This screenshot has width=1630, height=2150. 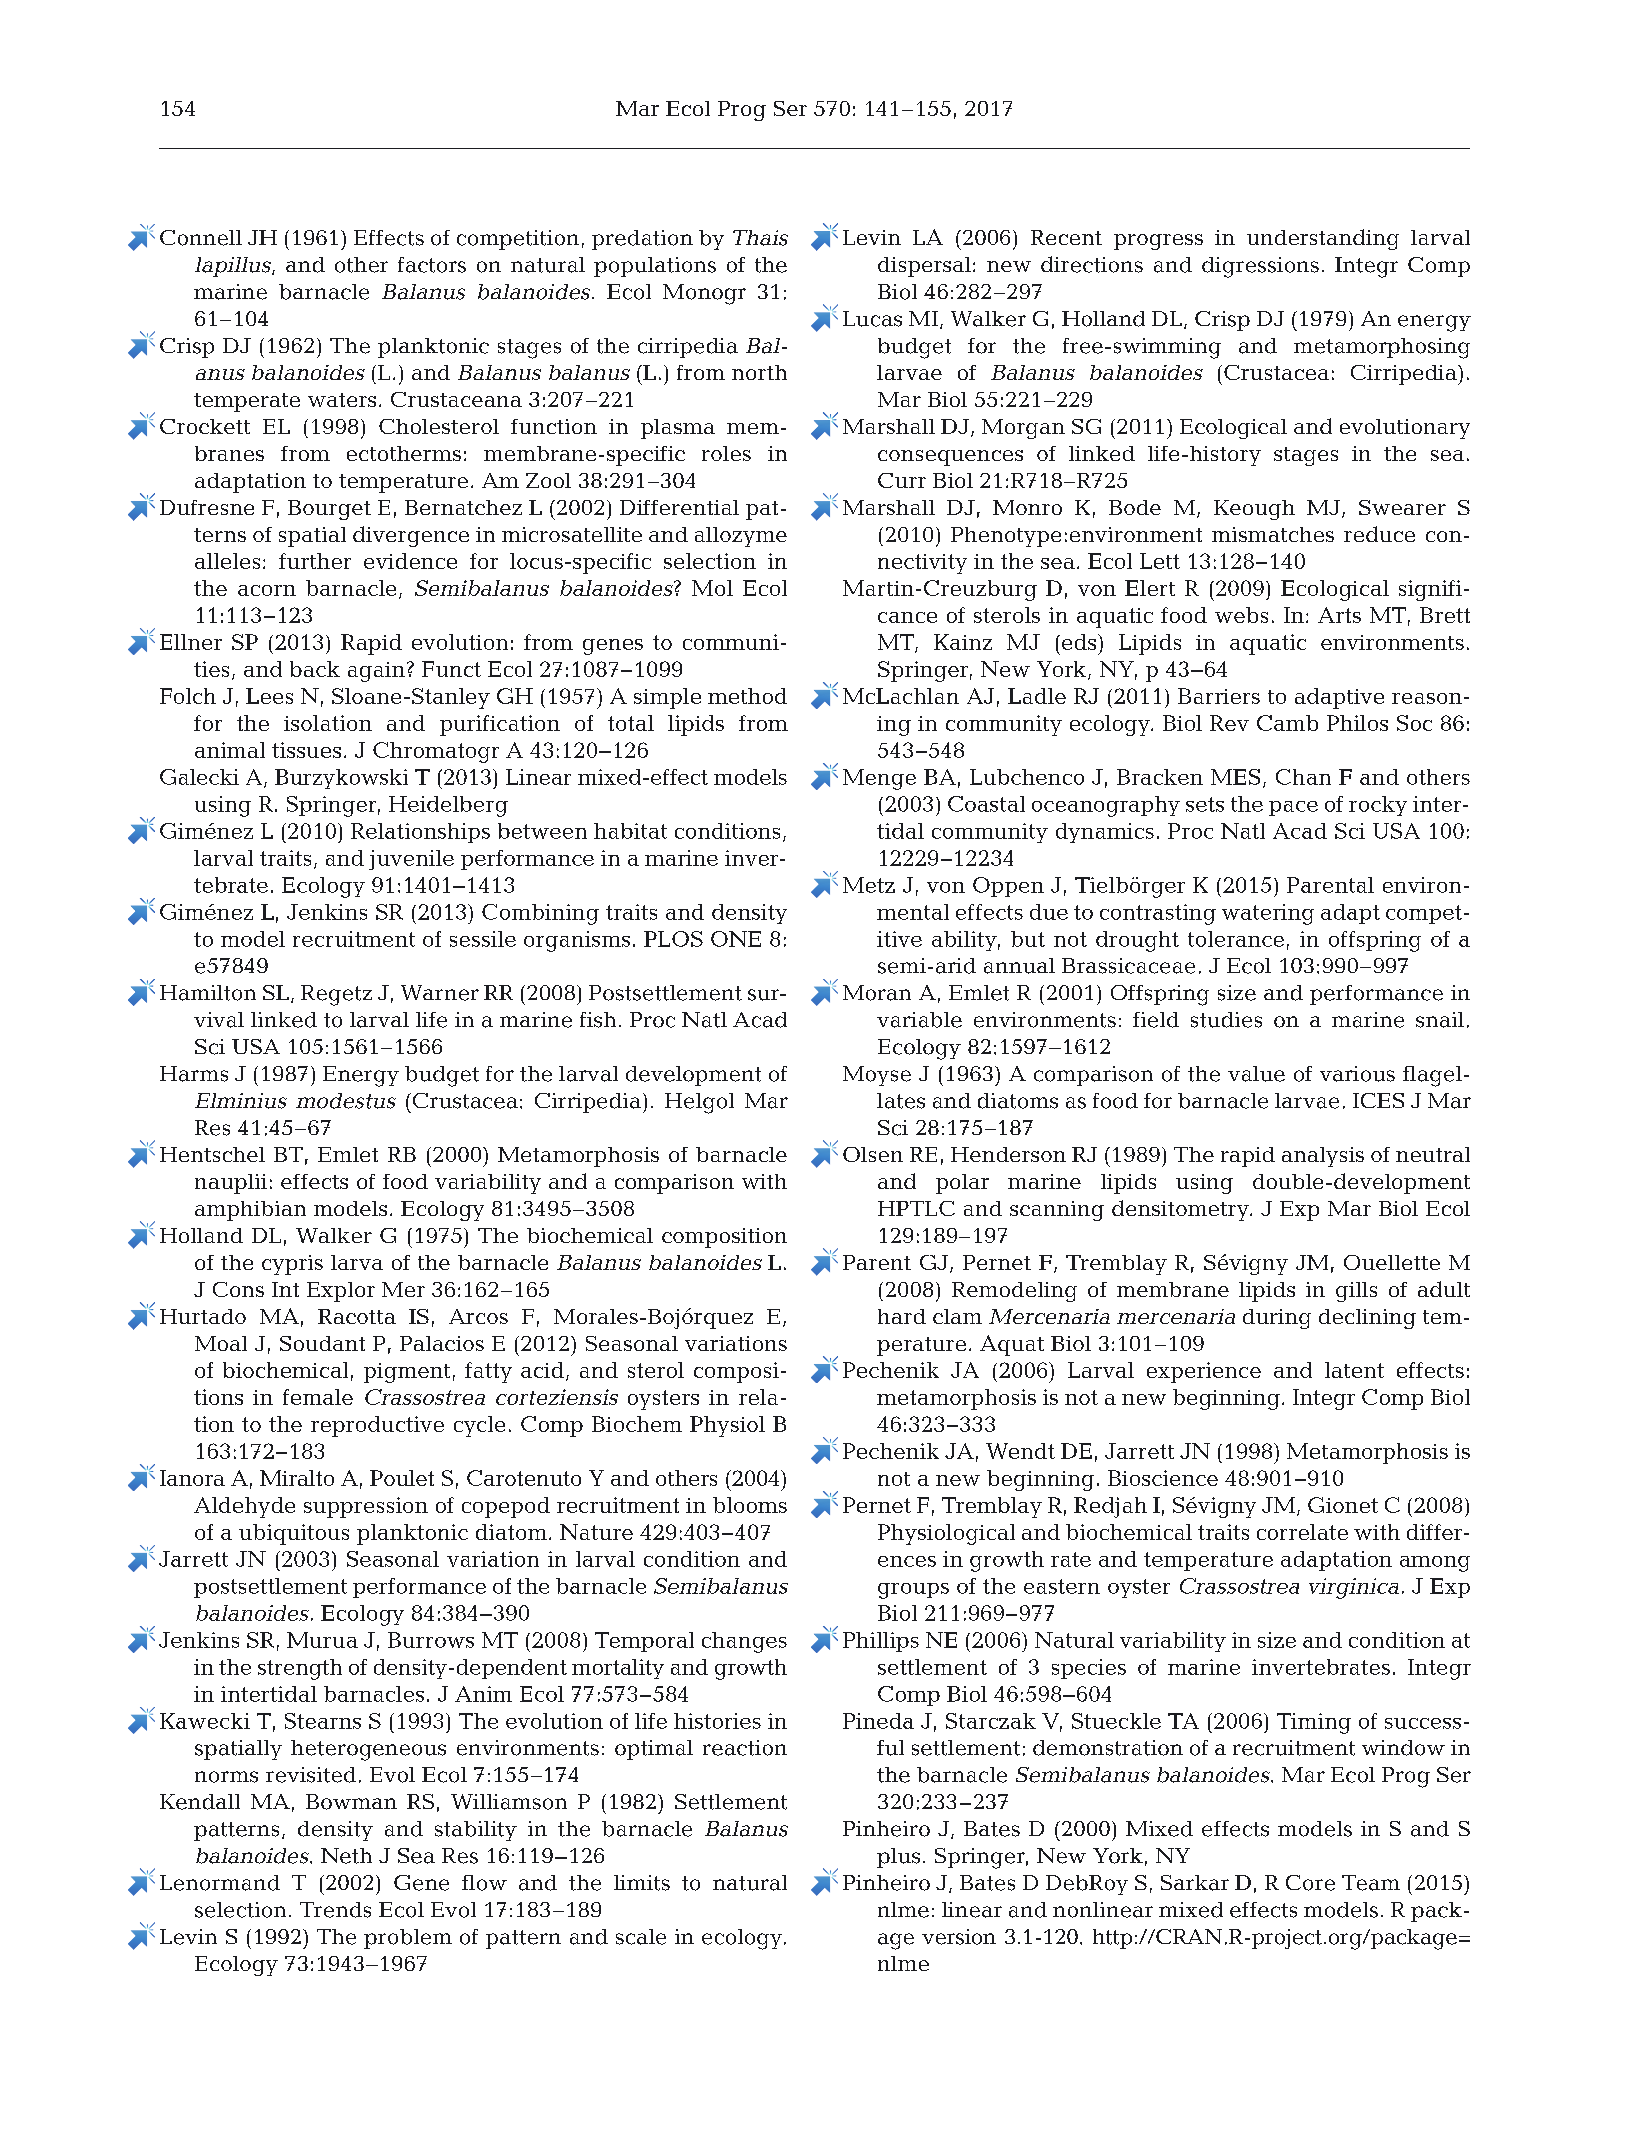 I want to click on plus, so click(x=898, y=1858).
